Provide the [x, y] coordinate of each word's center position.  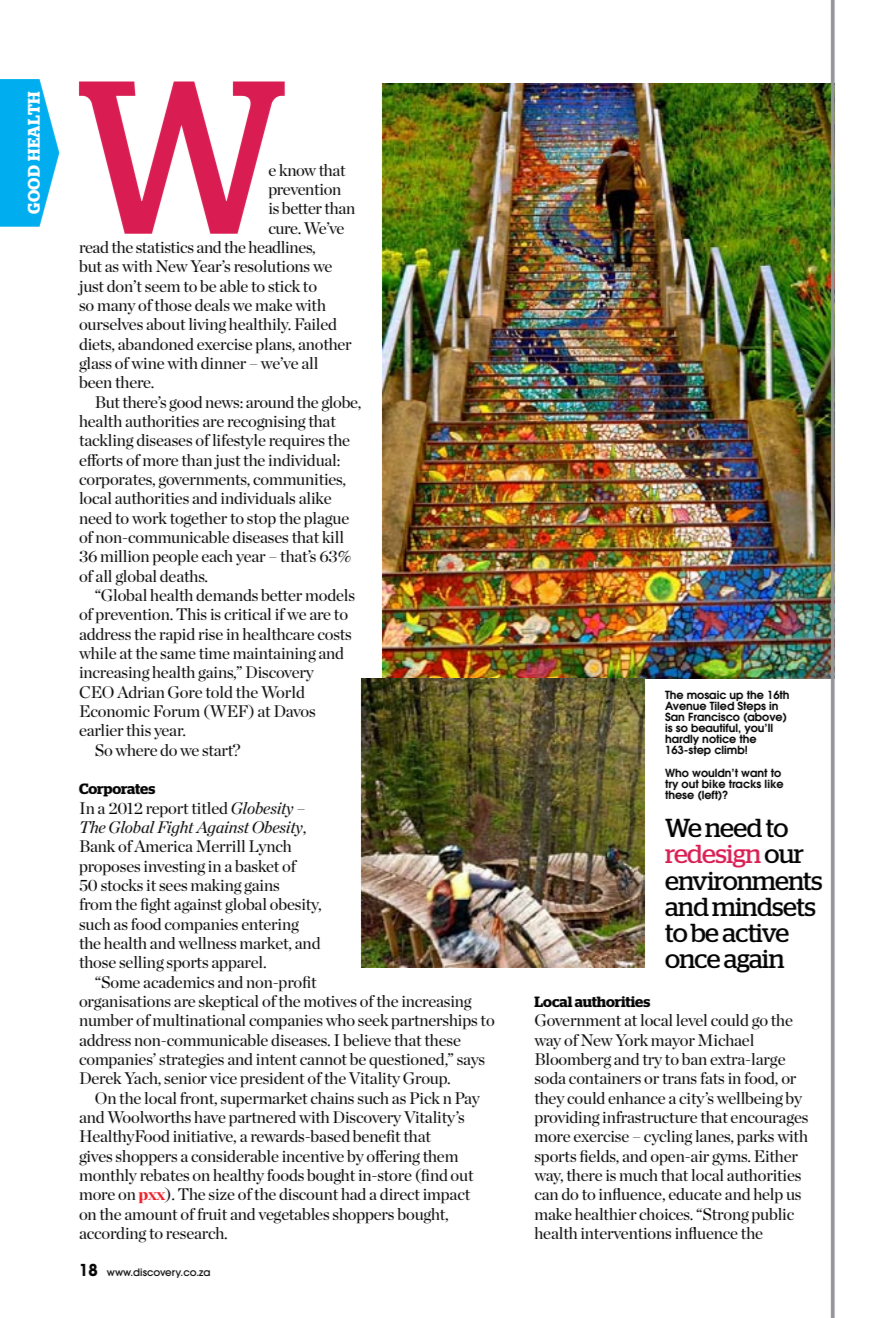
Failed [316, 324]
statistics [165, 247]
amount [151, 1215]
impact [446, 1196]
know [297, 170]
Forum [176, 711]
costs [334, 635]
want [754, 772]
